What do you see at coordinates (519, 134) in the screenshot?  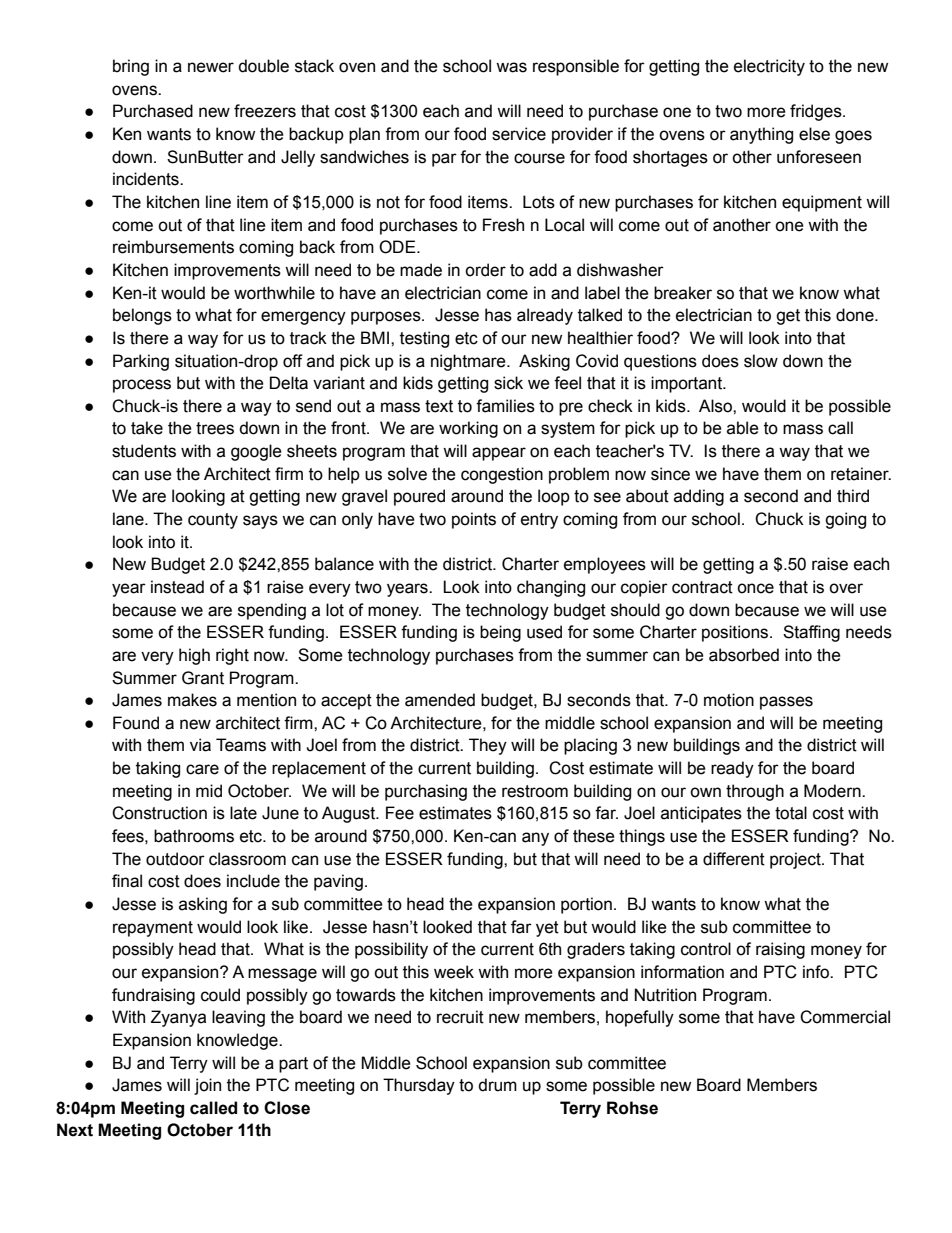 I see `service` at bounding box center [519, 134].
